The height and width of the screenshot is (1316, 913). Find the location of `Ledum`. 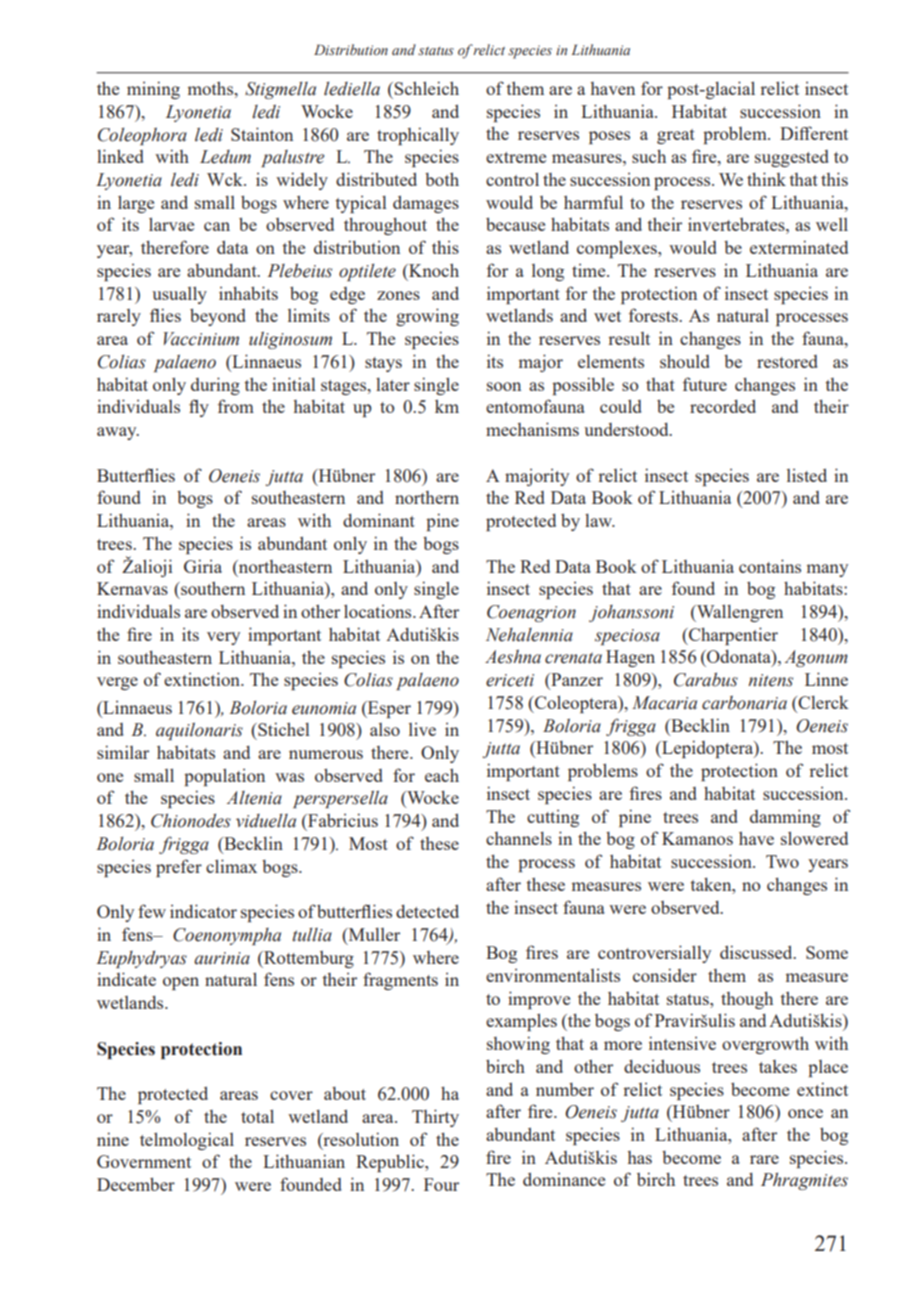

Ledum is located at coordinates (225, 157).
